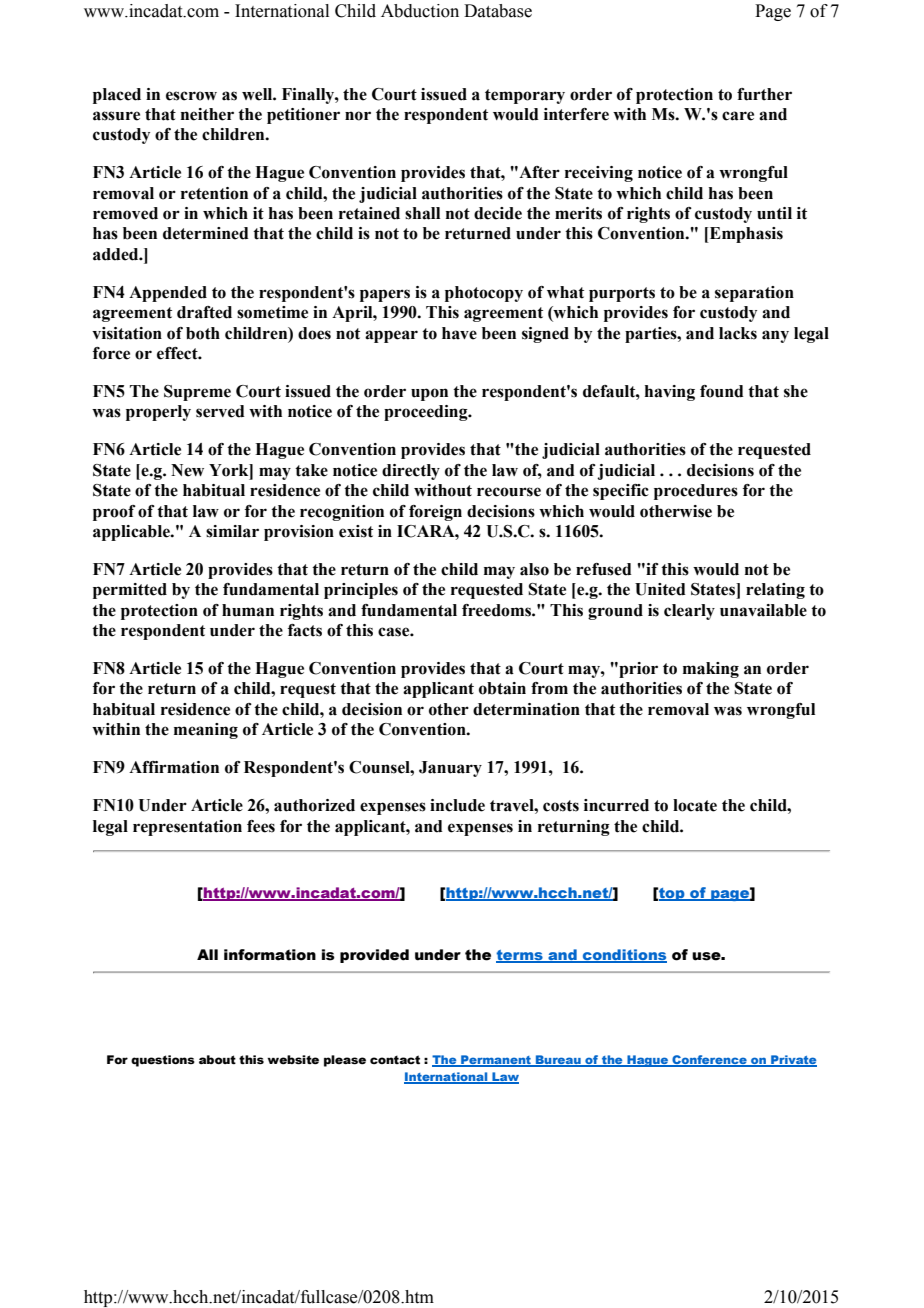  I want to click on further, so click(764, 94).
